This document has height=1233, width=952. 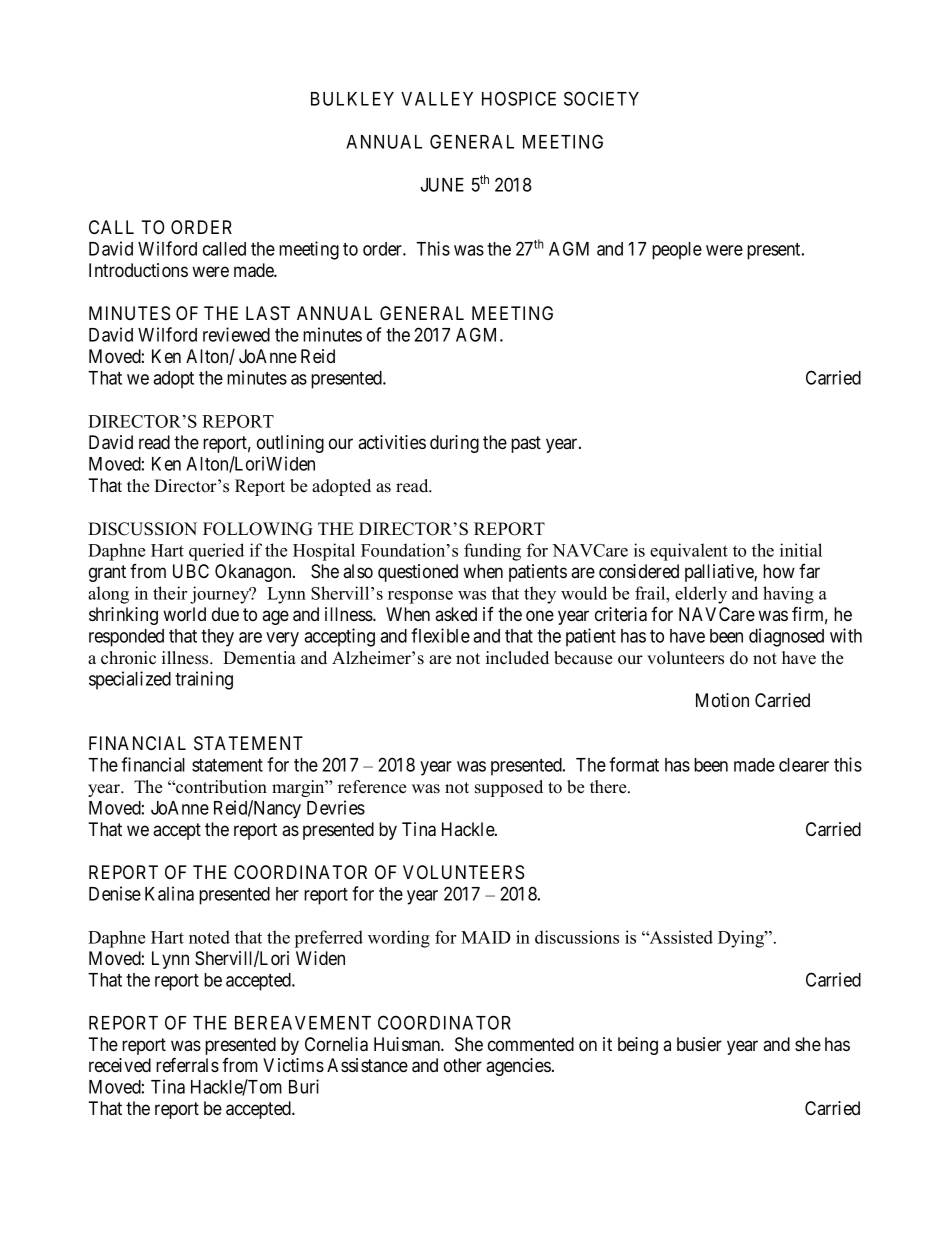 I want to click on initial, so click(x=801, y=550).
